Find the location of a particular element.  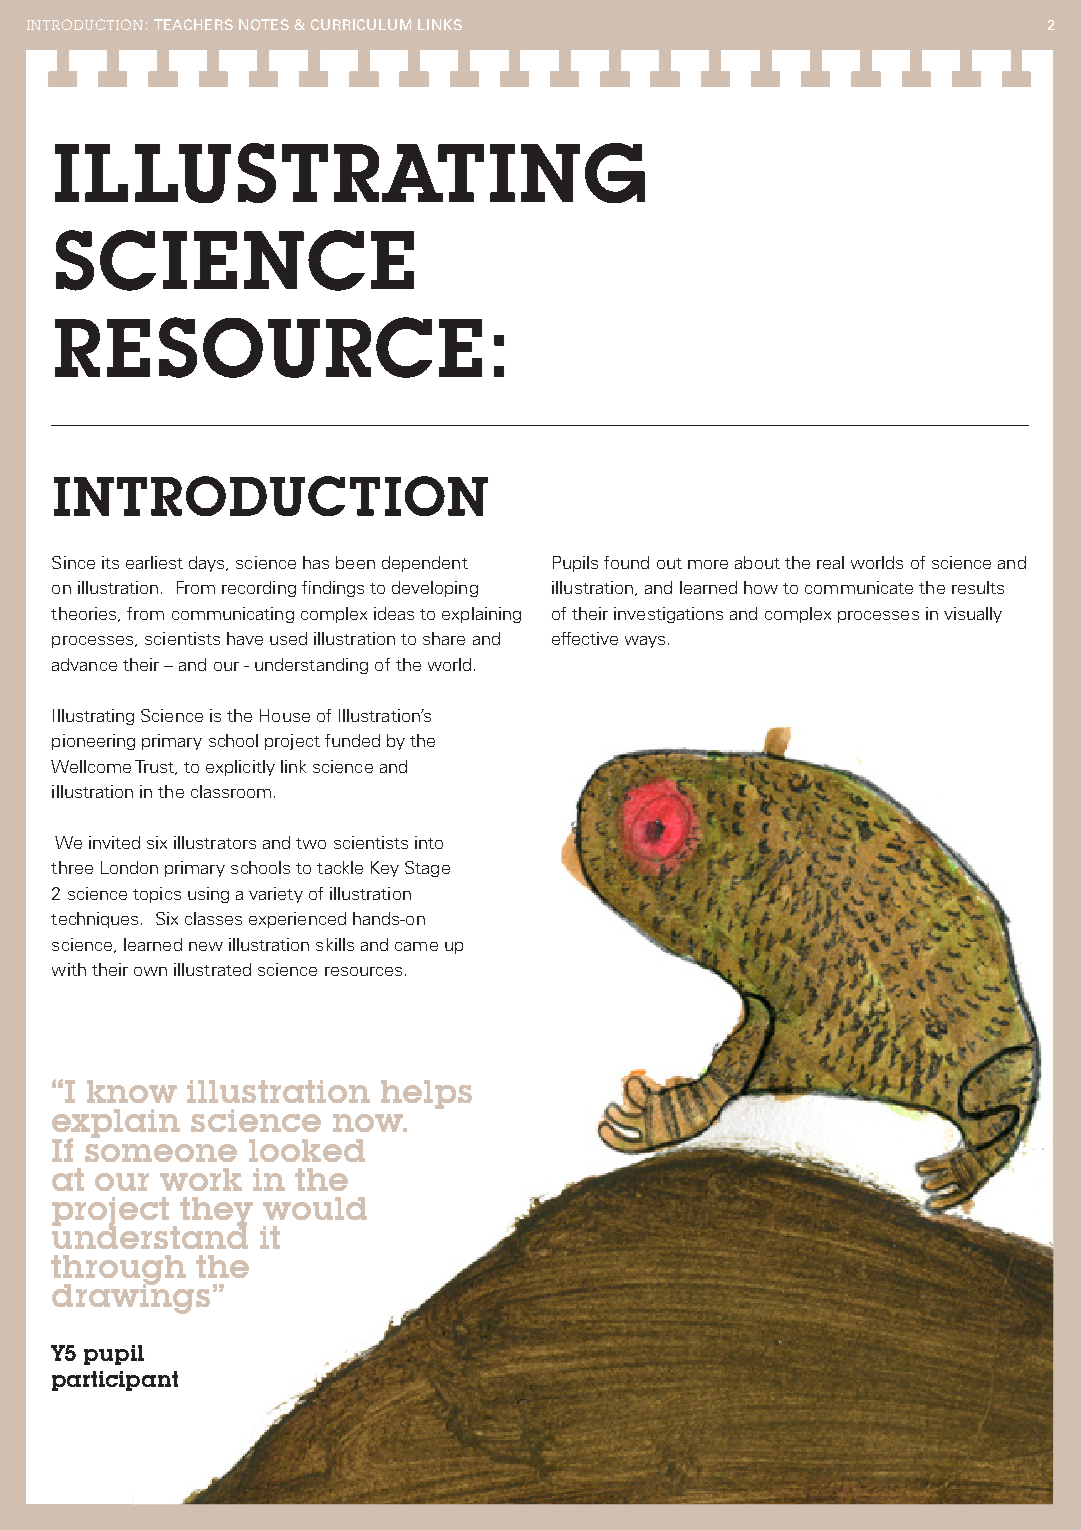

TEACHERS is located at coordinates (193, 24).
